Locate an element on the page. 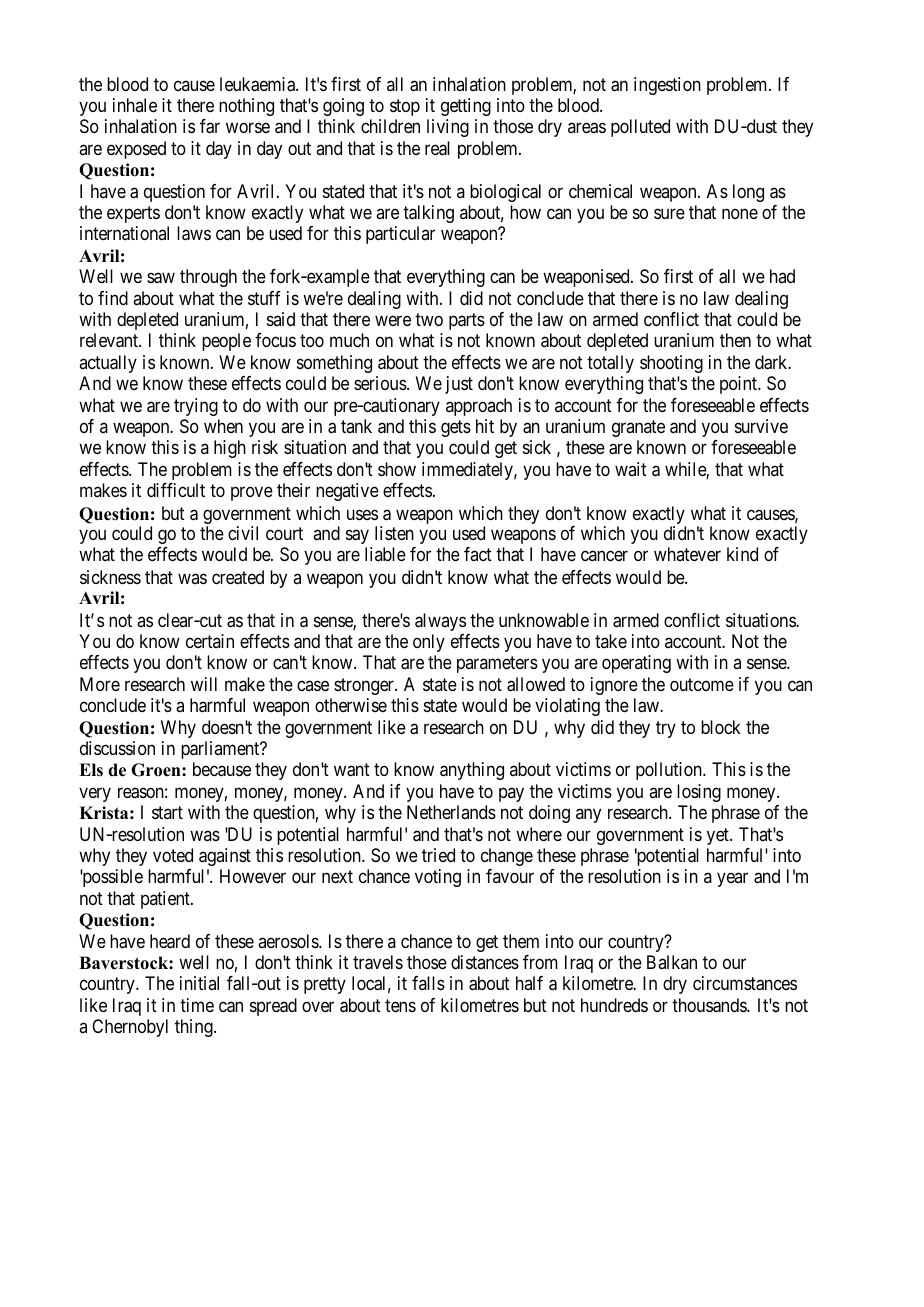  living is located at coordinates (448, 128).
